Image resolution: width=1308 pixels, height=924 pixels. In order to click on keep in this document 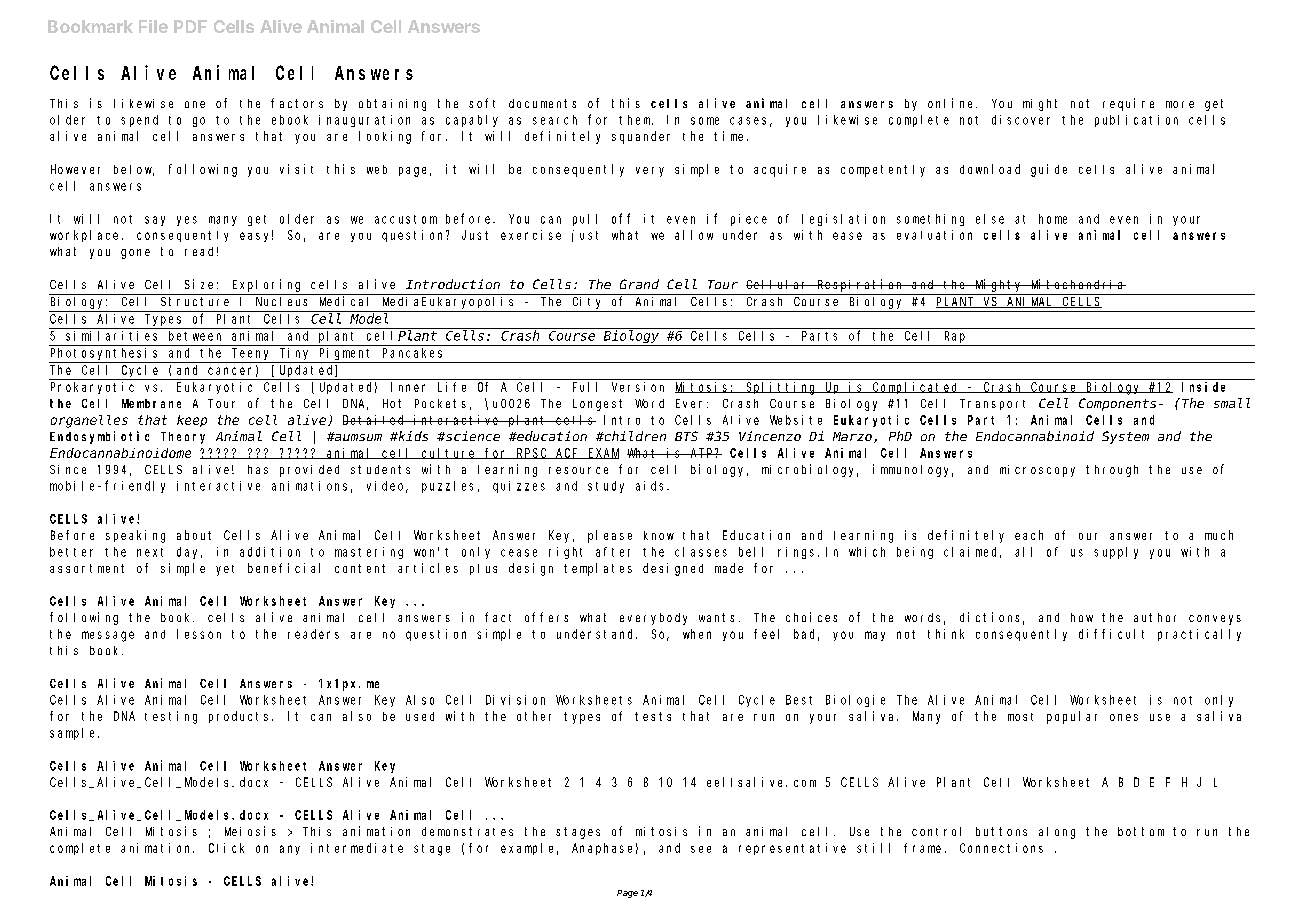, I will do `click(192, 421)`.
